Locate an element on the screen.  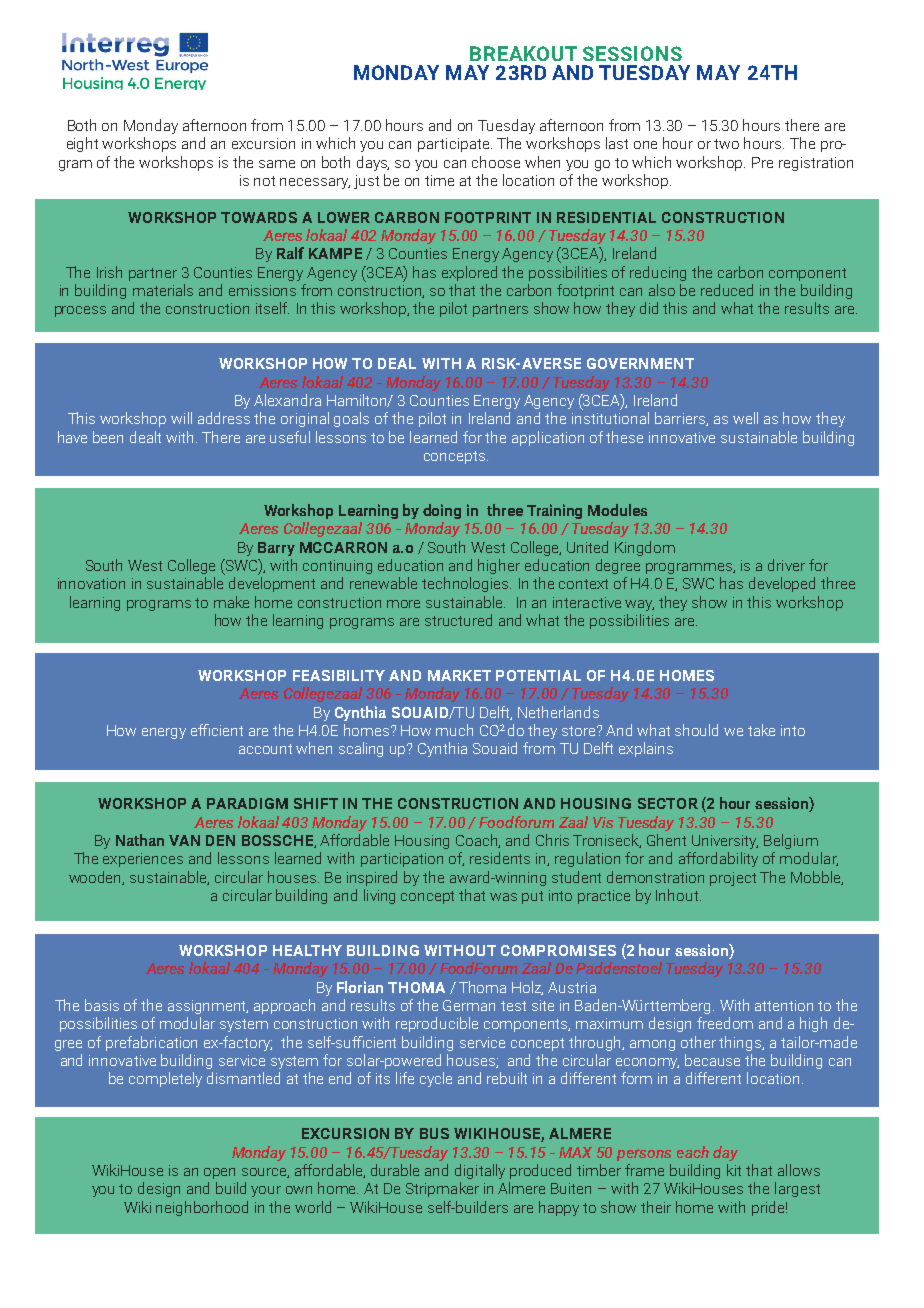
developed is located at coordinates (782, 584).
